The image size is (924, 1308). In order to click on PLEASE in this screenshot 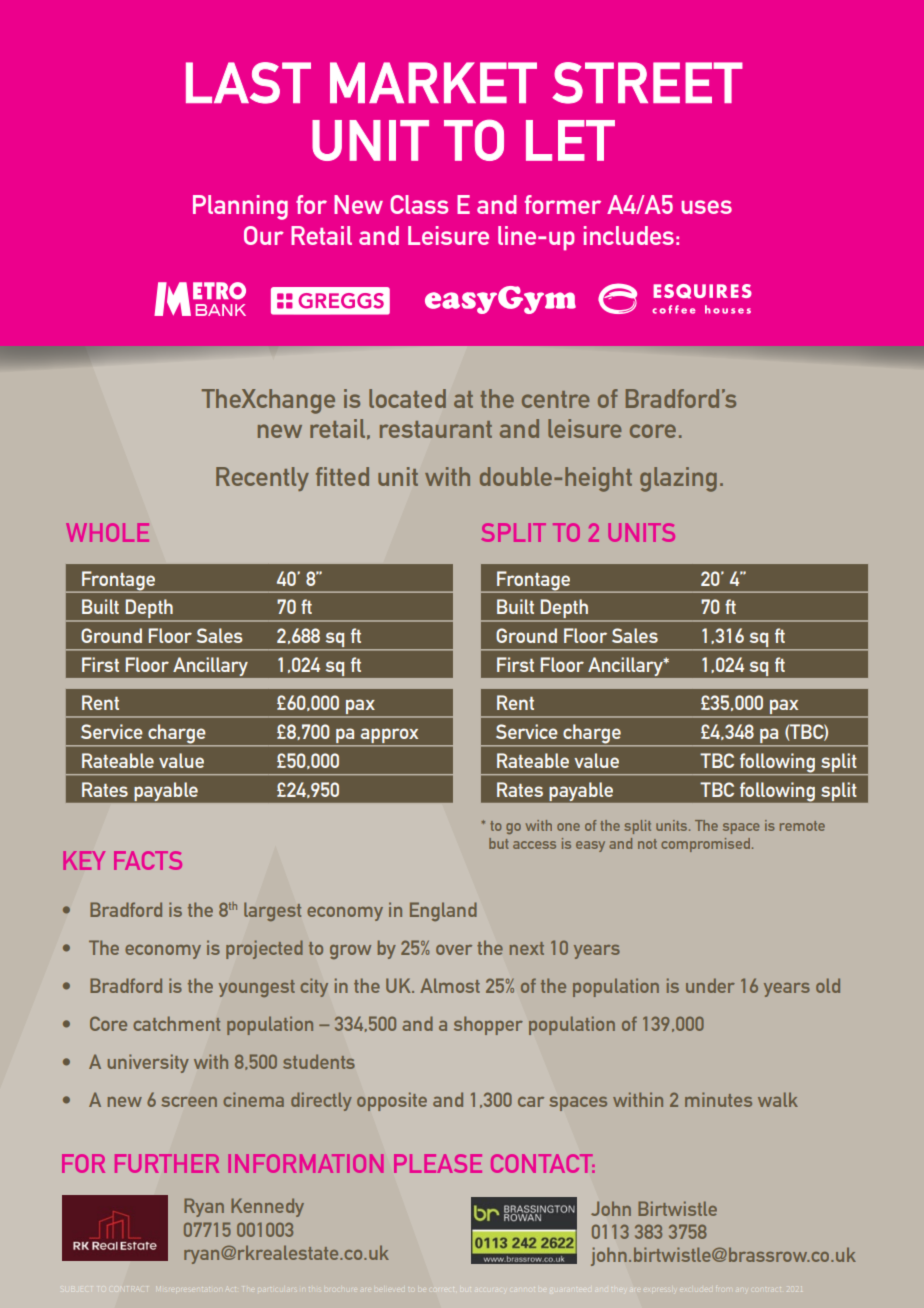, I will do `click(438, 1163)`.
